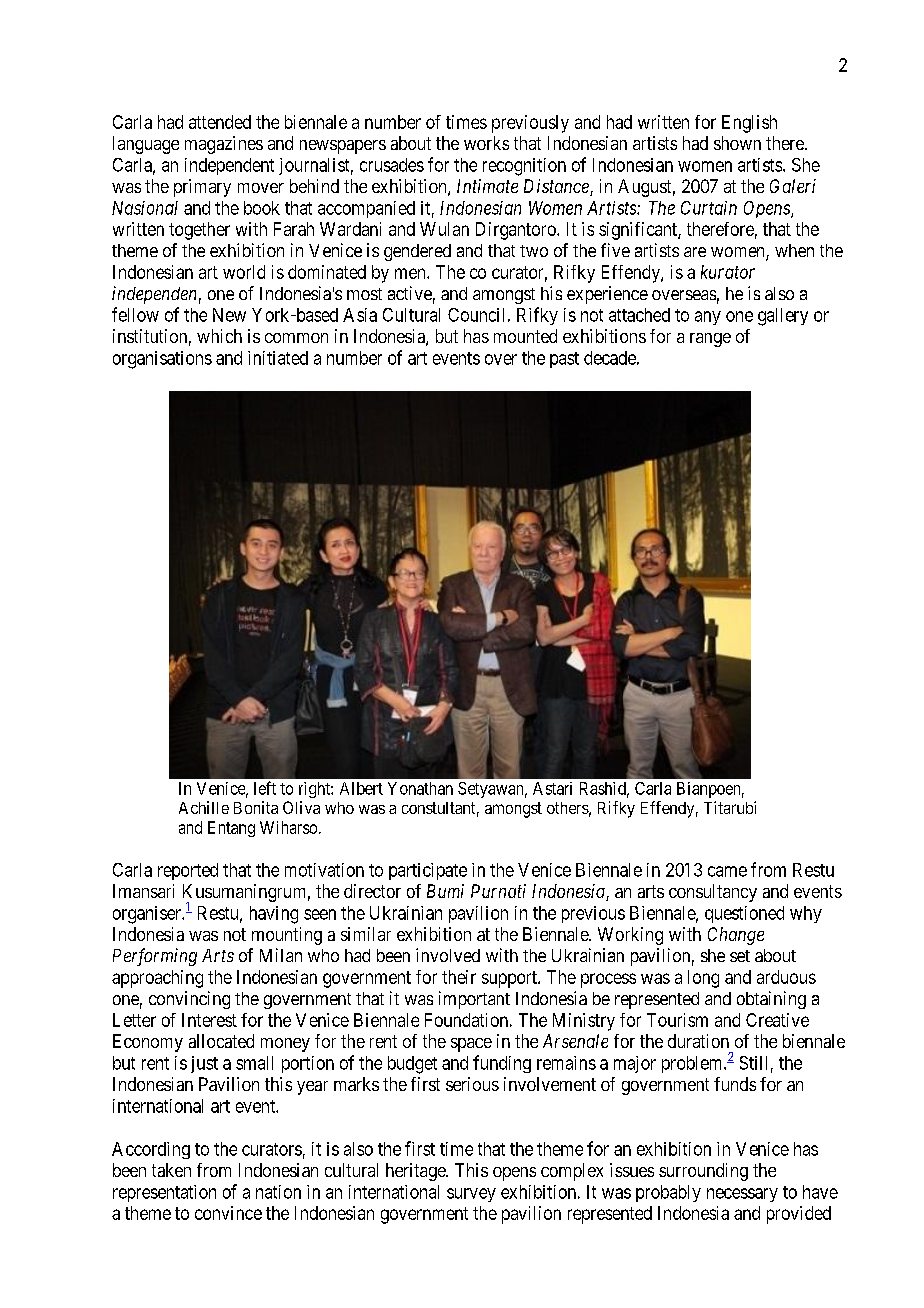  Describe the element at coordinates (727, 871) in the page. I see `came` at that location.
